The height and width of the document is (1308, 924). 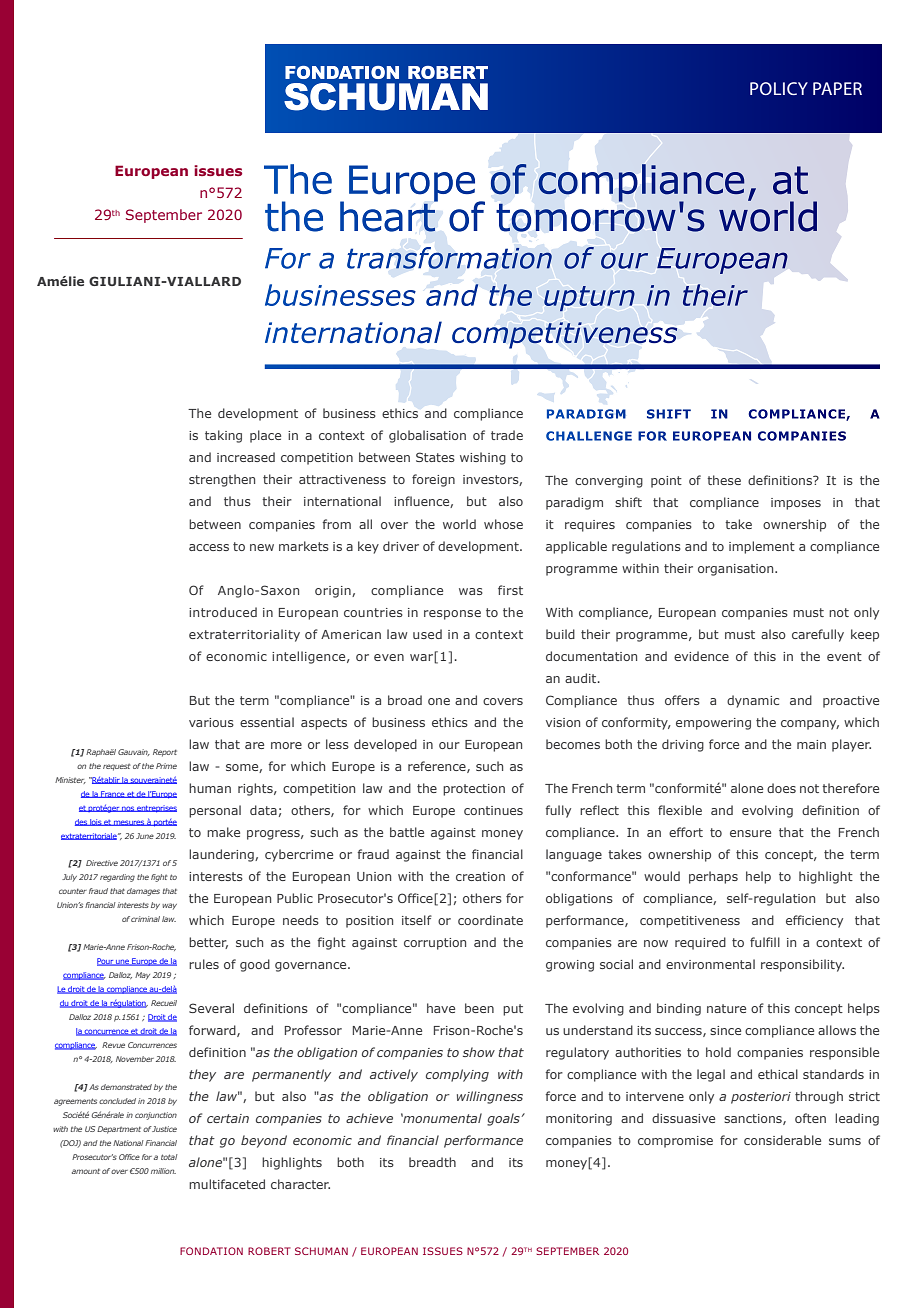 What do you see at coordinates (449, 258) in the document?
I see `transformation` at bounding box center [449, 258].
